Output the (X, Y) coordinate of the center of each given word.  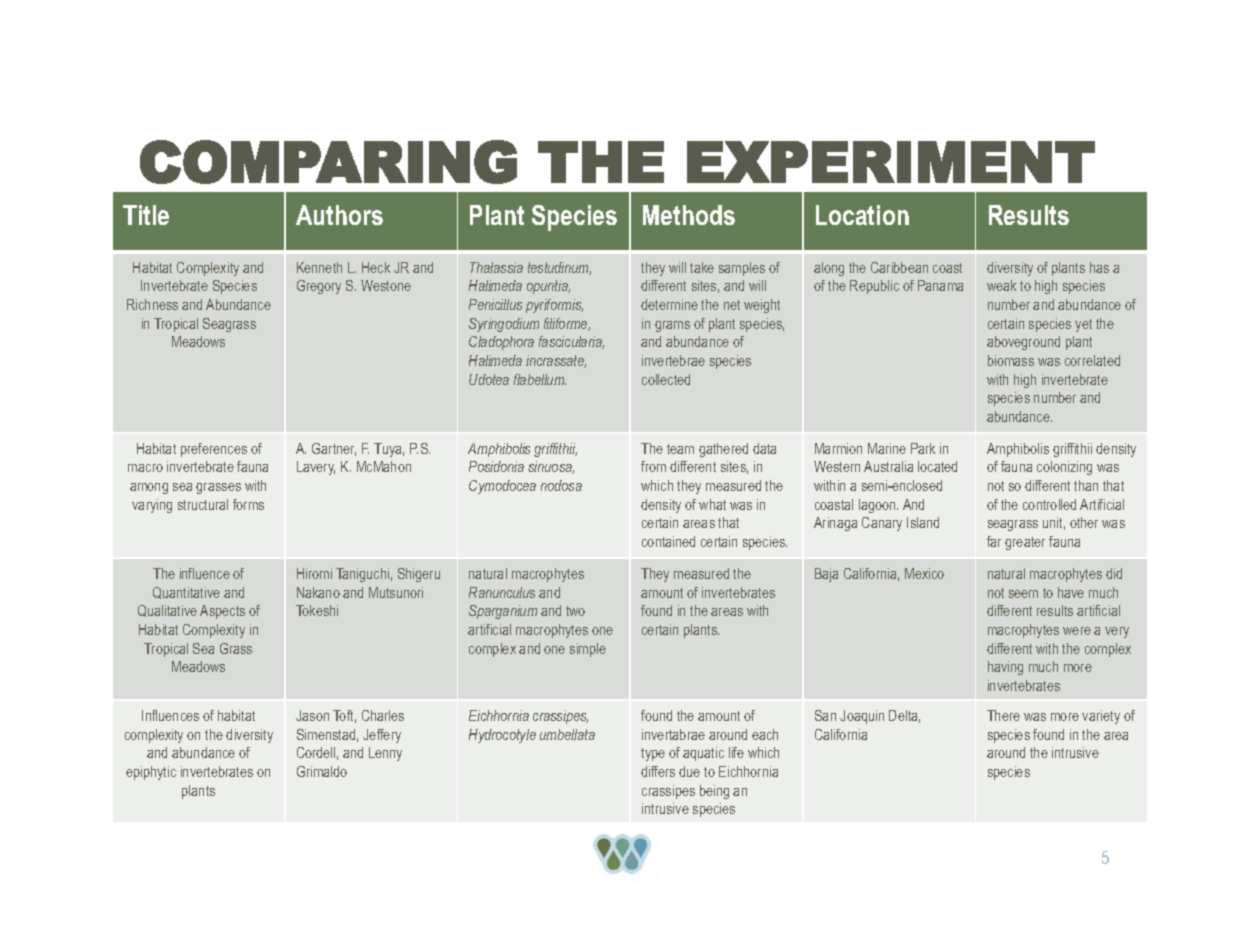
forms (248, 504)
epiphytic (151, 773)
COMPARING (328, 162)
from (653, 466)
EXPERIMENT (891, 162)
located (937, 466)
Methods (689, 215)
